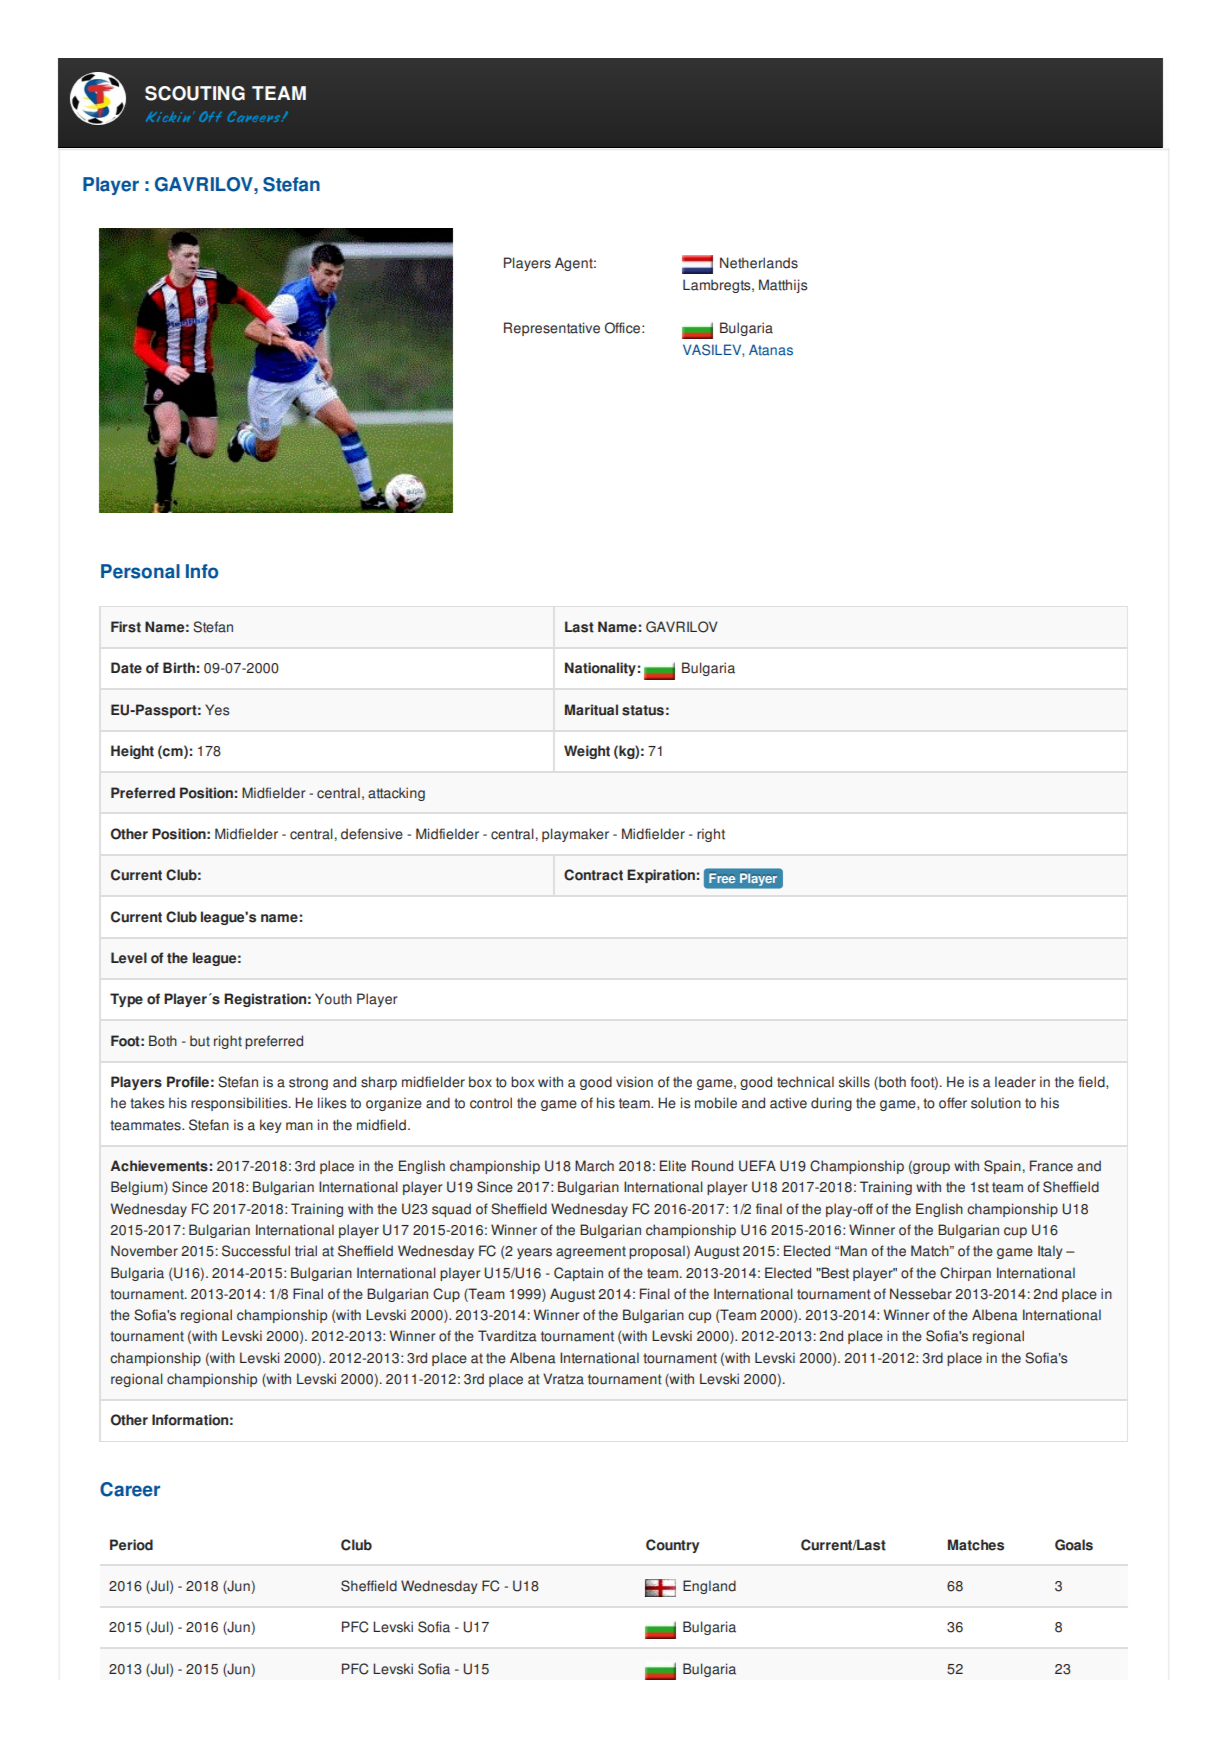  I want to click on Contract, so click(593, 875).
